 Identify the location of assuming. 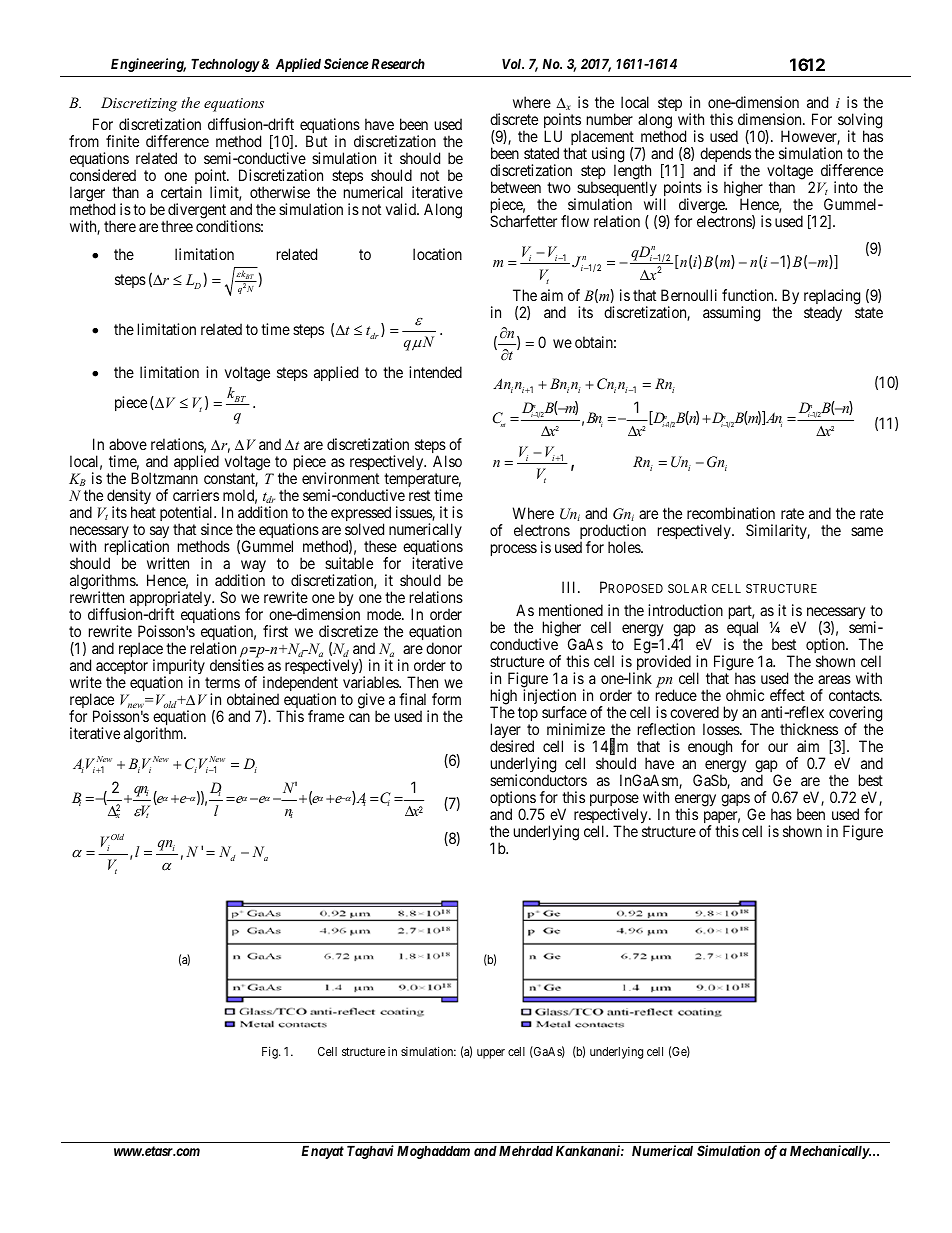
(731, 314).
